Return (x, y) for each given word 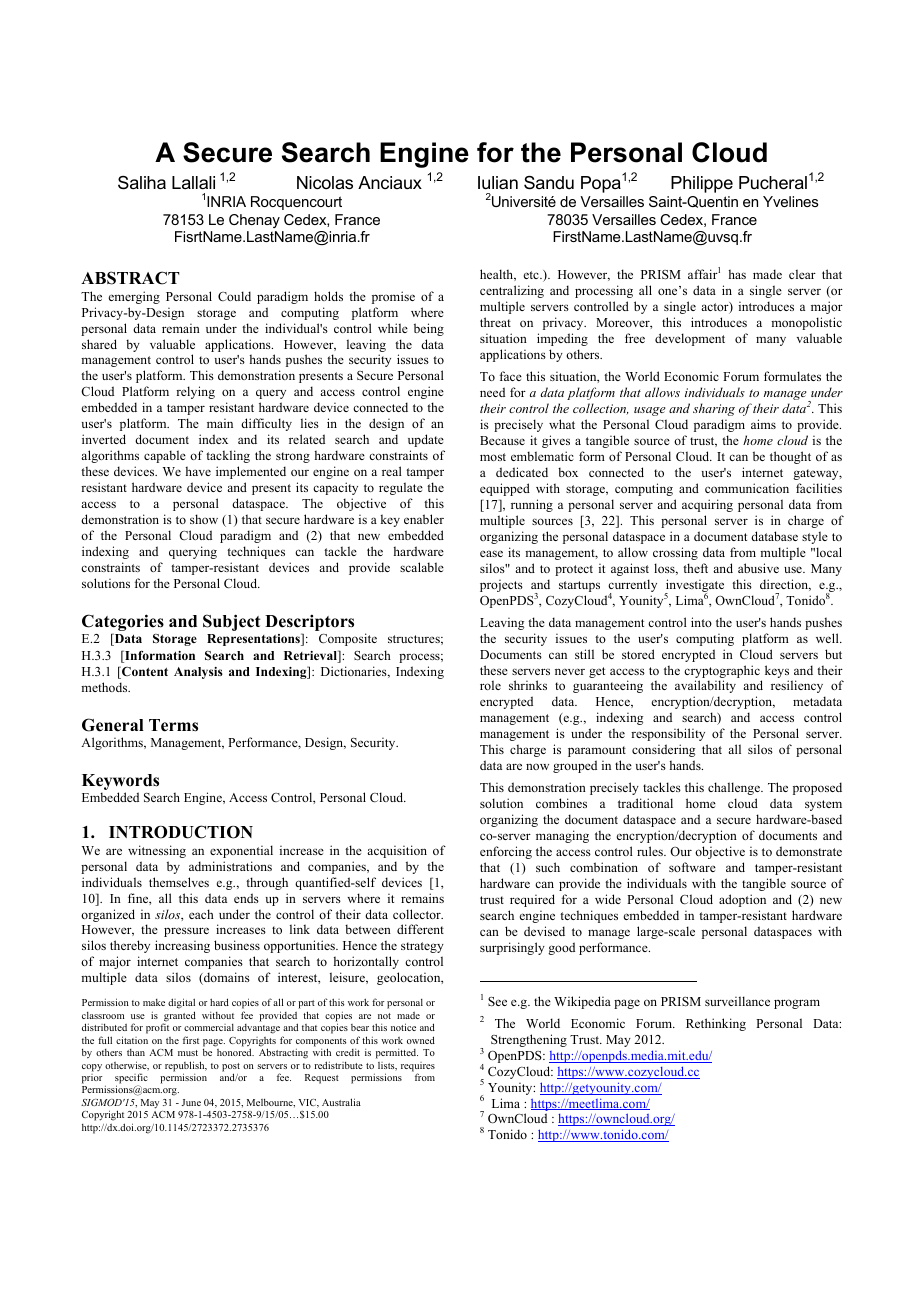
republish (186, 1067)
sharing (714, 409)
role (490, 685)
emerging (134, 297)
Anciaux (390, 183)
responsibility (668, 734)
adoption (742, 900)
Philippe (702, 184)
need (492, 392)
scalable (422, 567)
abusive (758, 568)
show (204, 519)
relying (195, 392)
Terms (173, 725)
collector (418, 914)
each (201, 914)
